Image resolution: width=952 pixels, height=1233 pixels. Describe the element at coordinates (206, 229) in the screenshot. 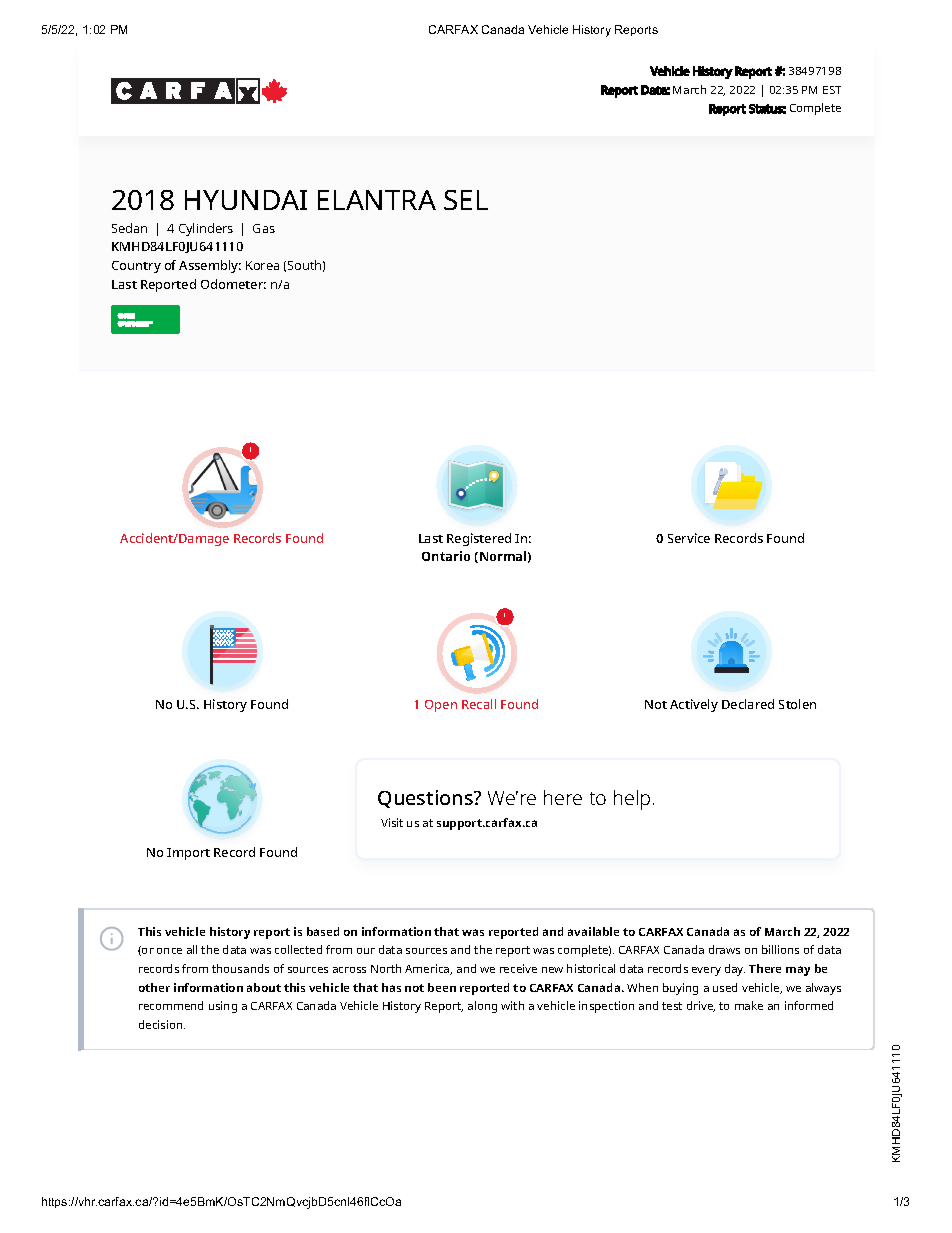

I see `Cylinders` at that location.
